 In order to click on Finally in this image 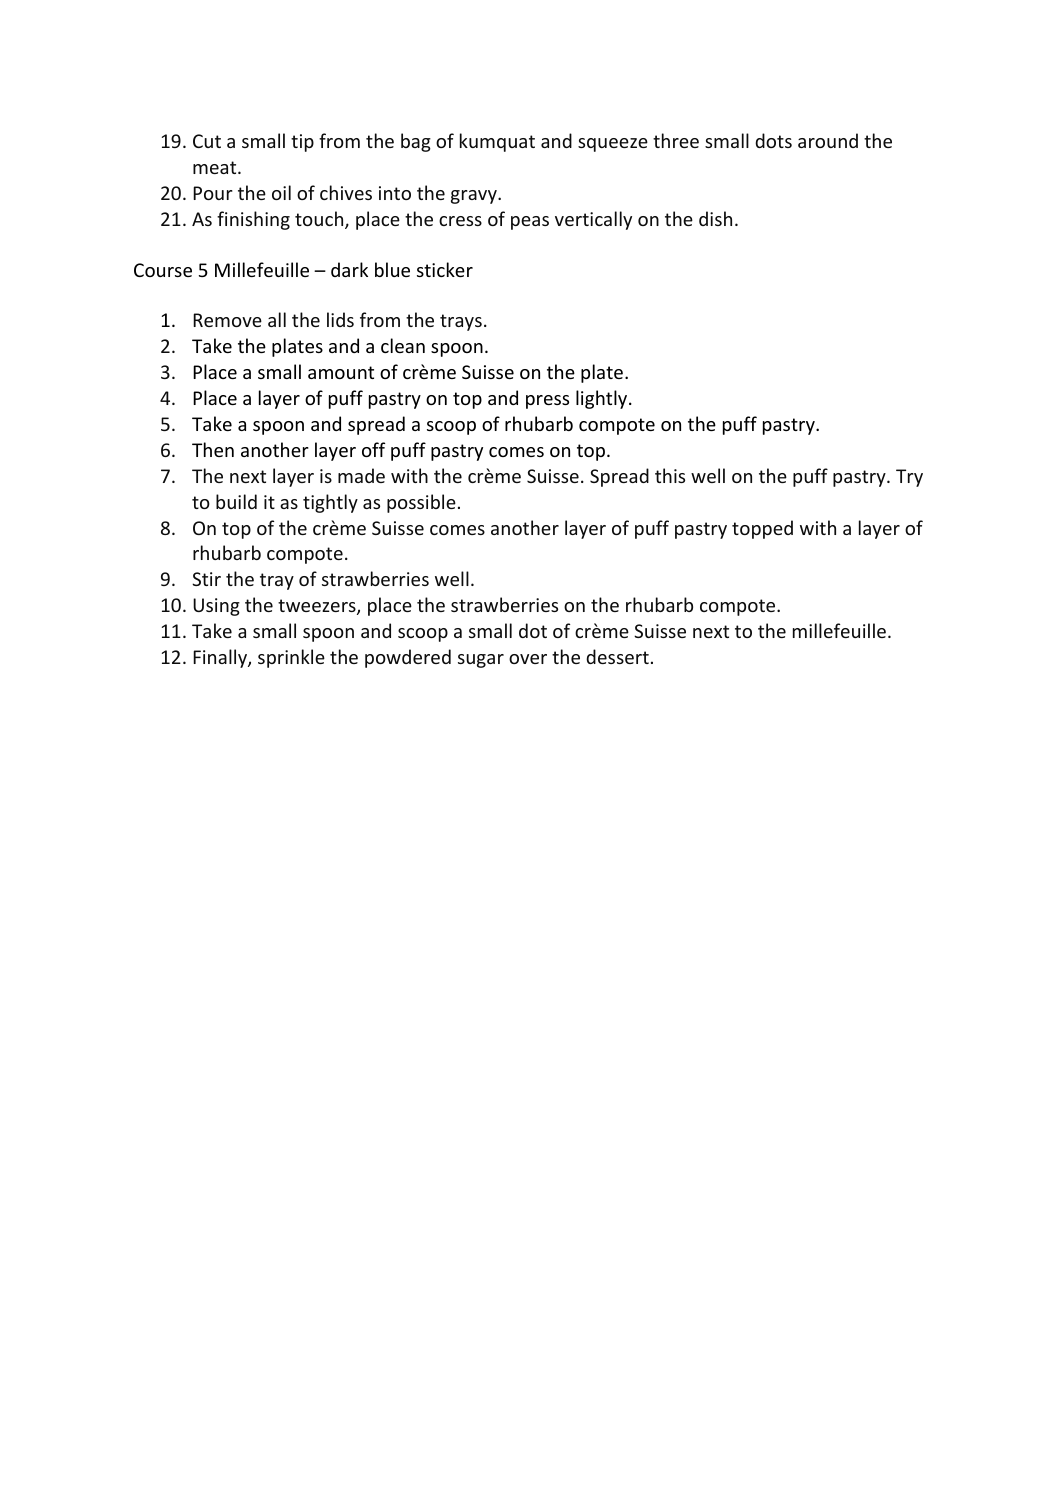, I will do `click(221, 658)`.
